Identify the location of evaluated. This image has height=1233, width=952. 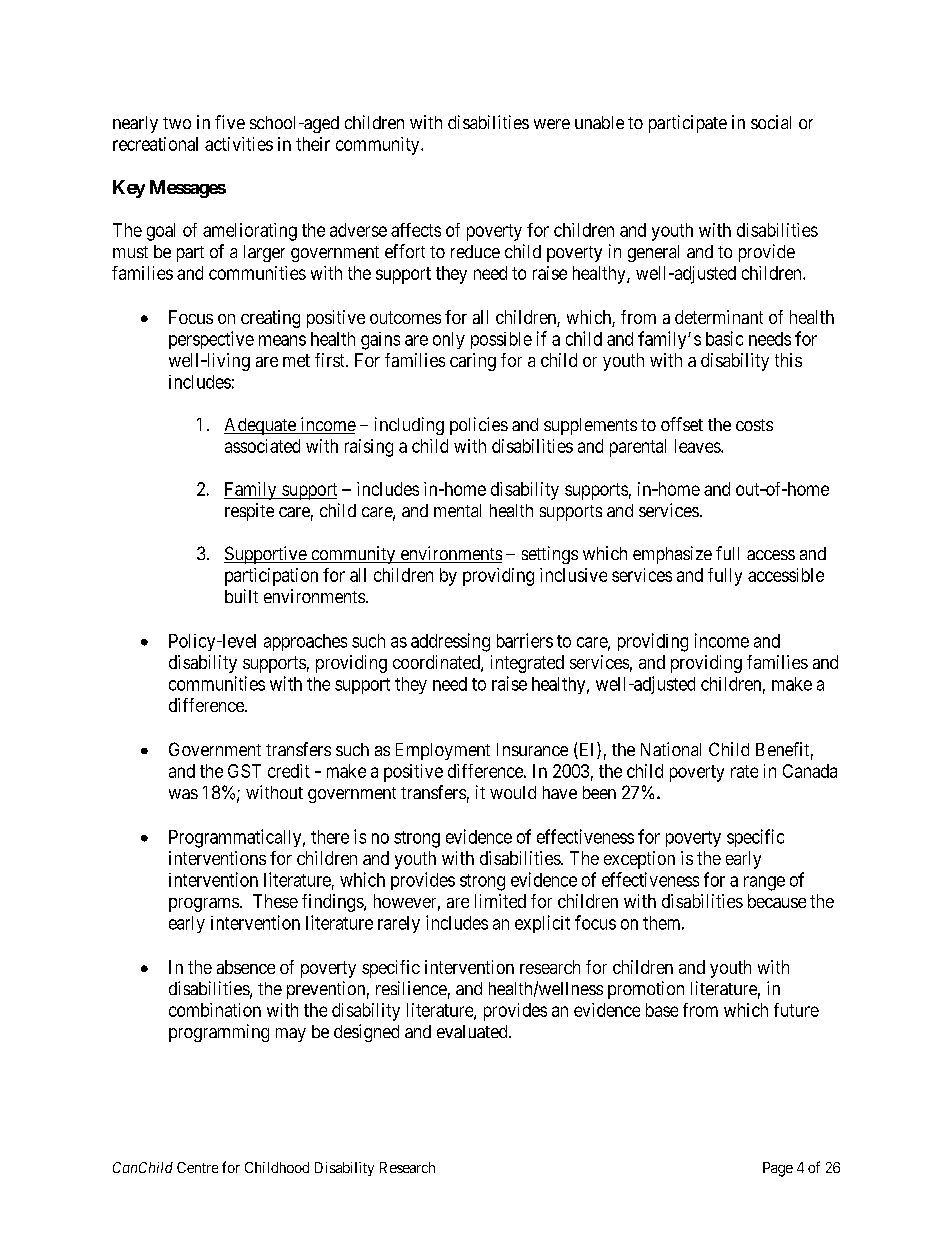
(473, 1031).
